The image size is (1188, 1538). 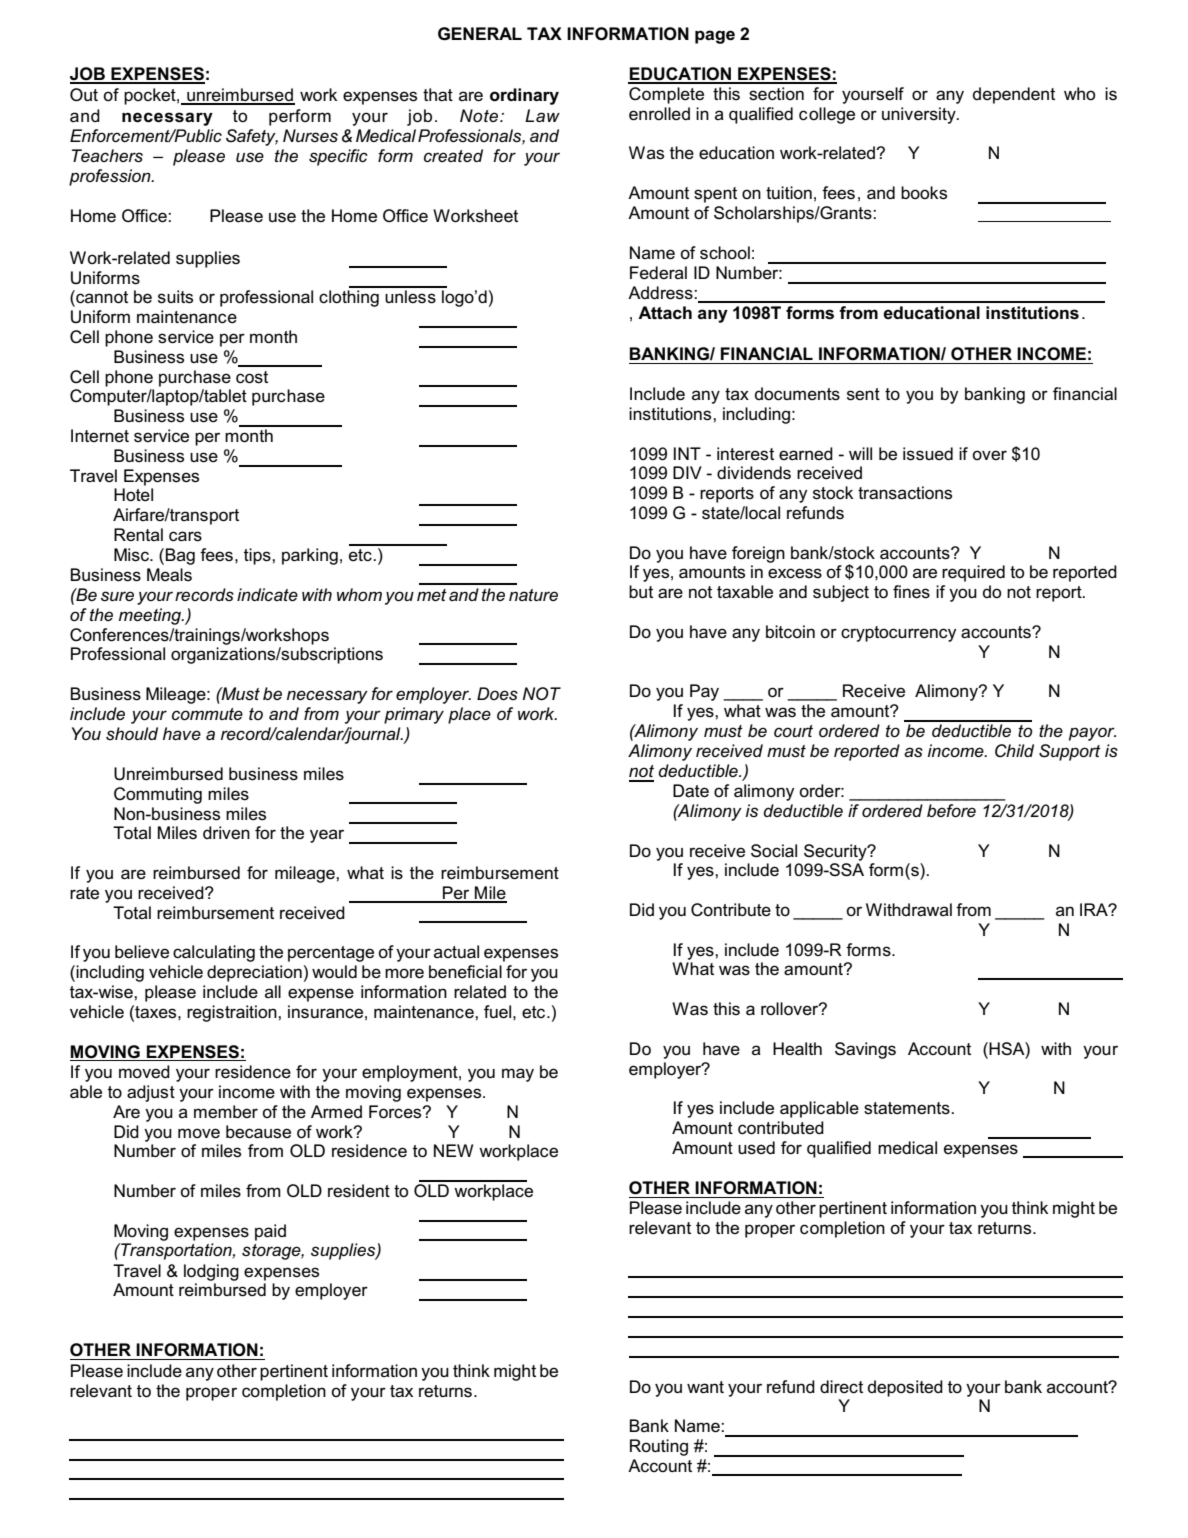 I want to click on transactions, so click(x=905, y=493).
